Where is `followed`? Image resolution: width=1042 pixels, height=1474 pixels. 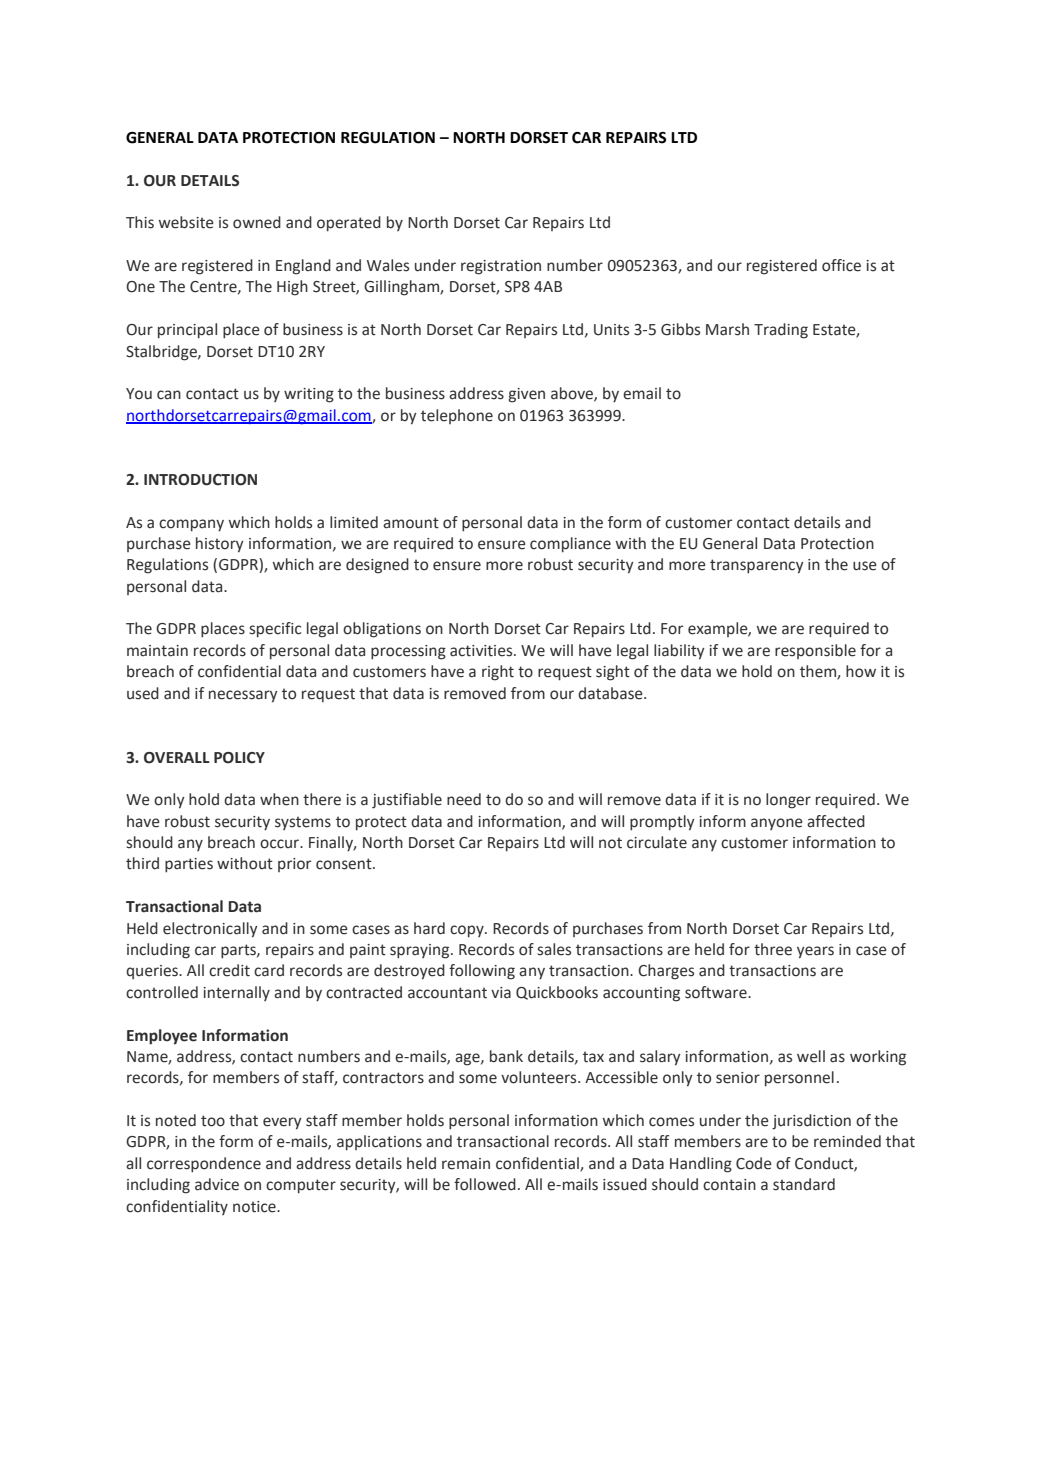
followed is located at coordinates (485, 1184).
